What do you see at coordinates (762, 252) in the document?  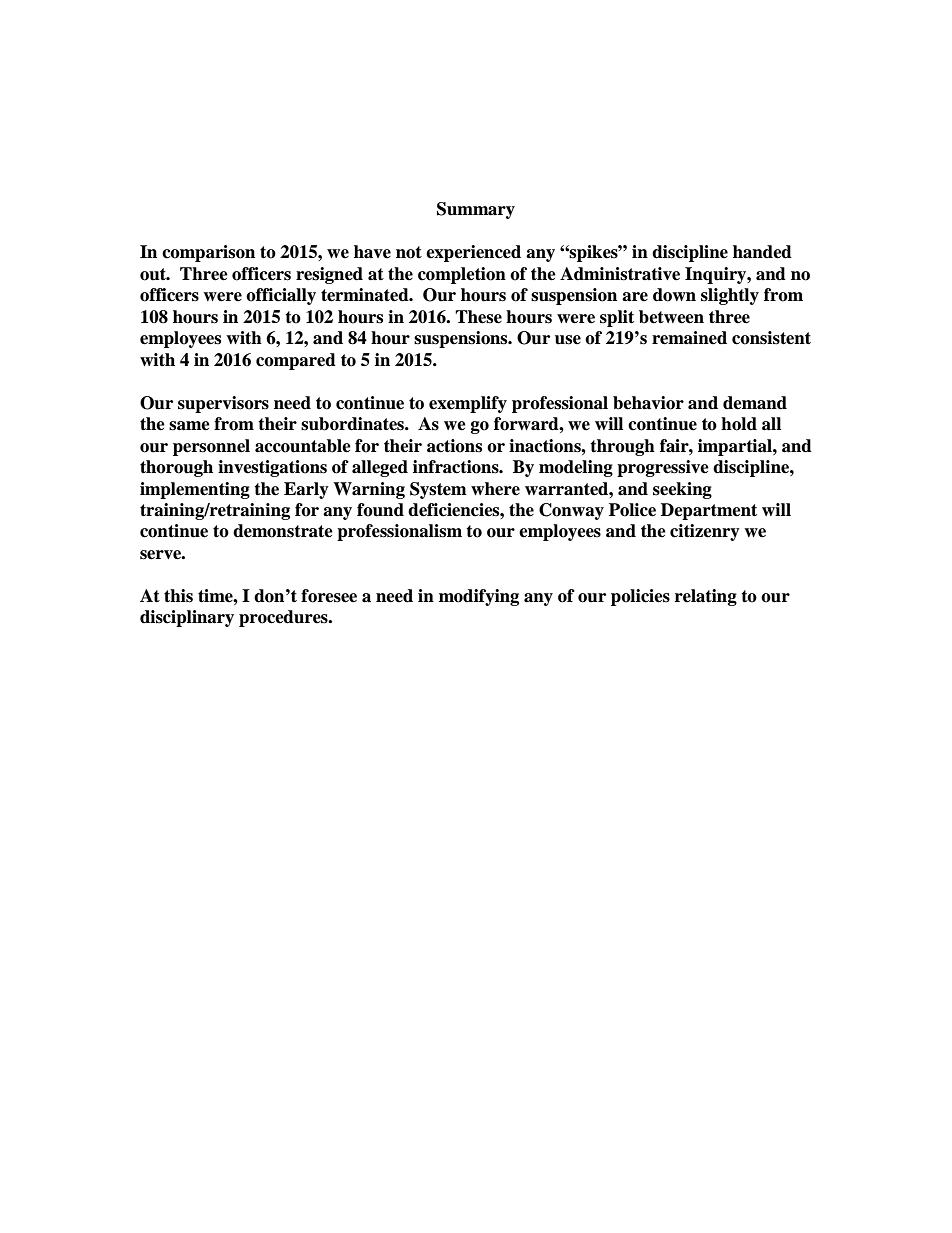 I see `handed` at bounding box center [762, 252].
